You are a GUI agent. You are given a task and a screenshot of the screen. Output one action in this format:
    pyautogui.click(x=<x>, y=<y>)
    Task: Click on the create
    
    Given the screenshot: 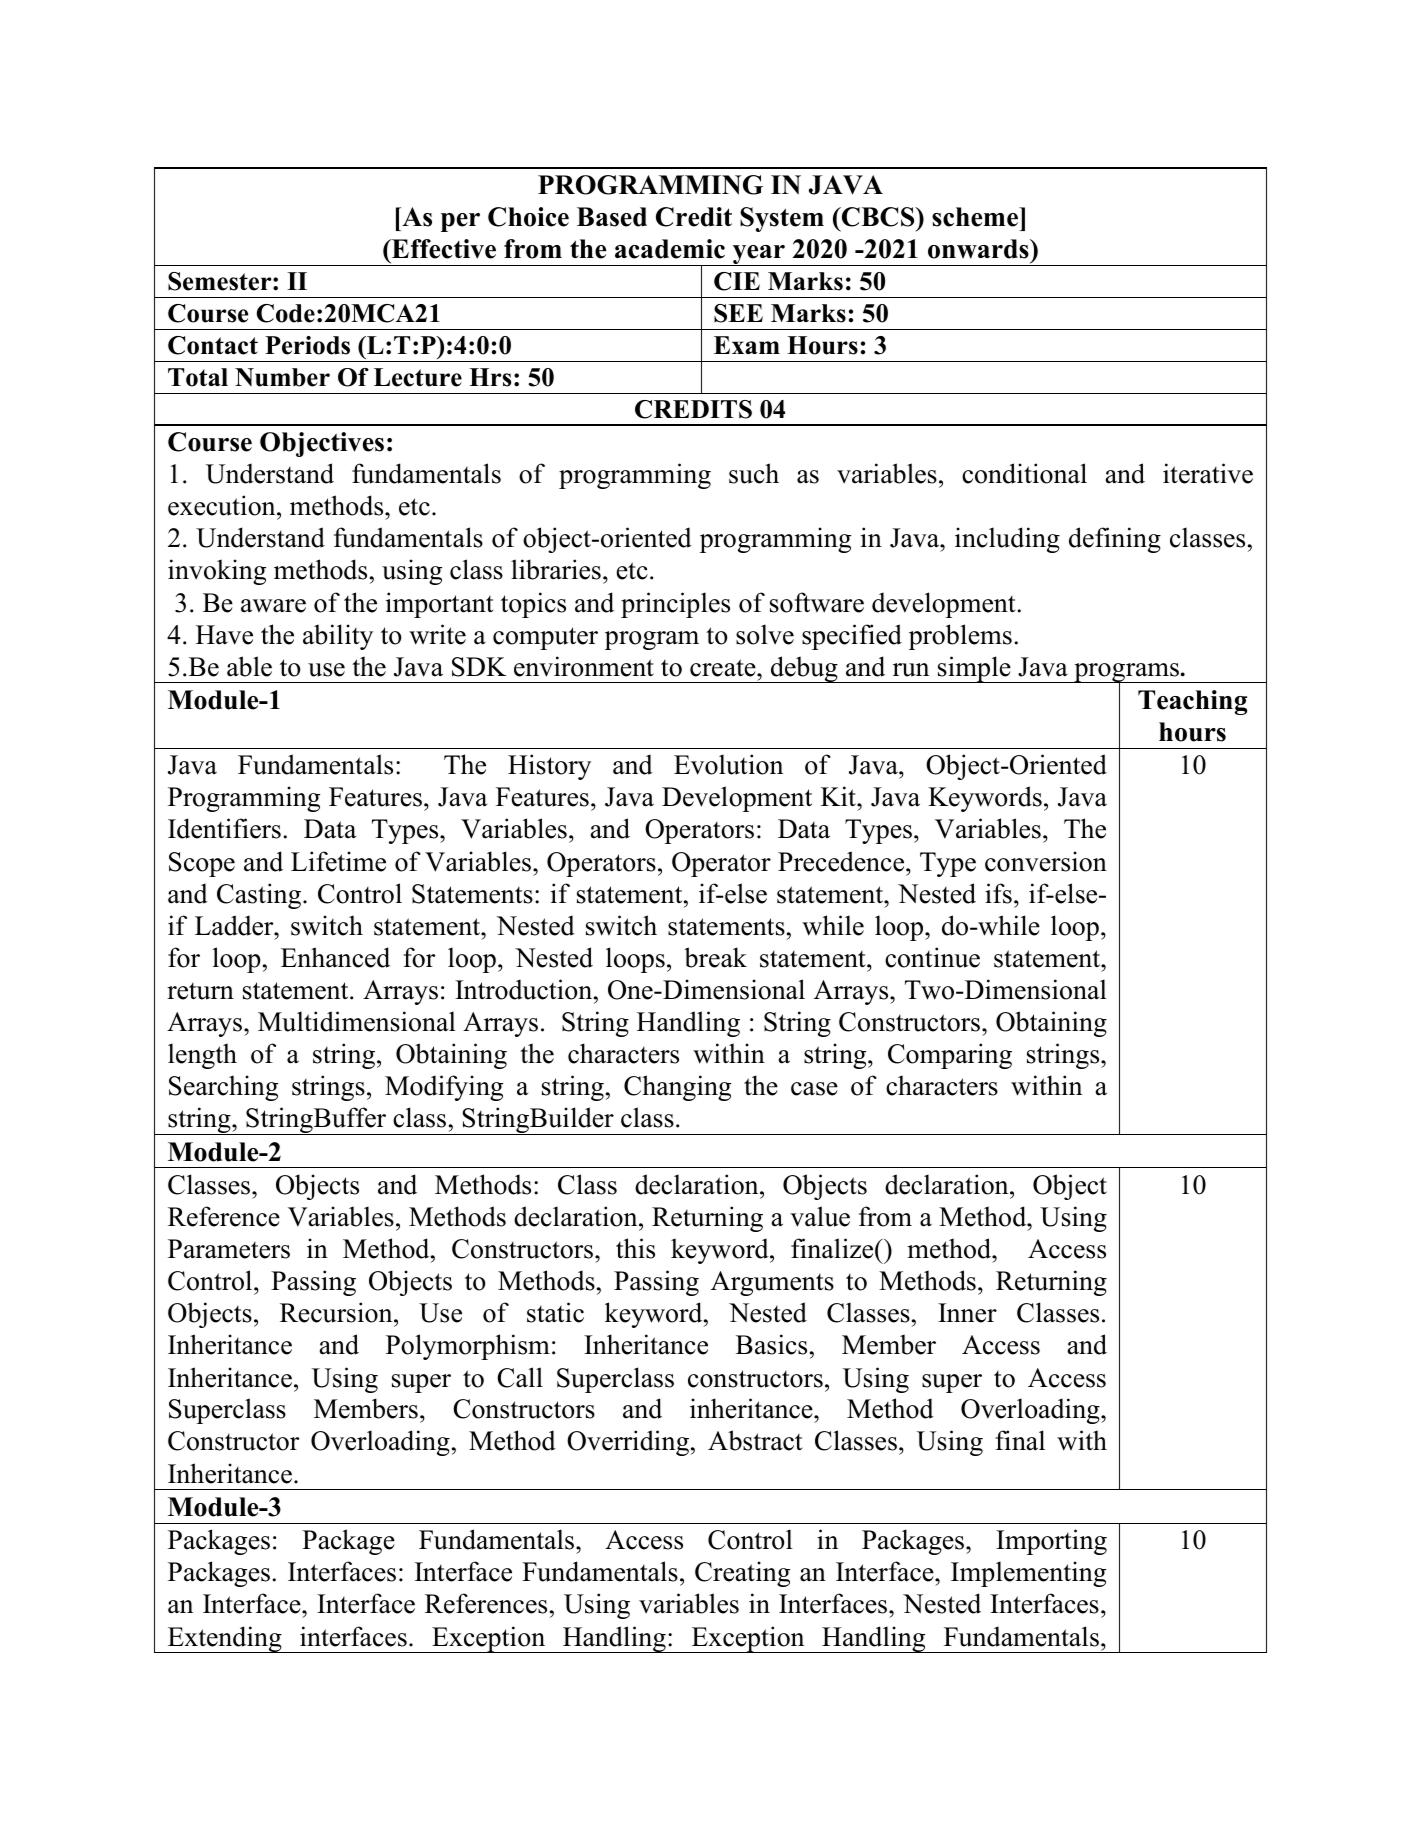 What is the action you would take?
    pyautogui.click(x=724, y=668)
